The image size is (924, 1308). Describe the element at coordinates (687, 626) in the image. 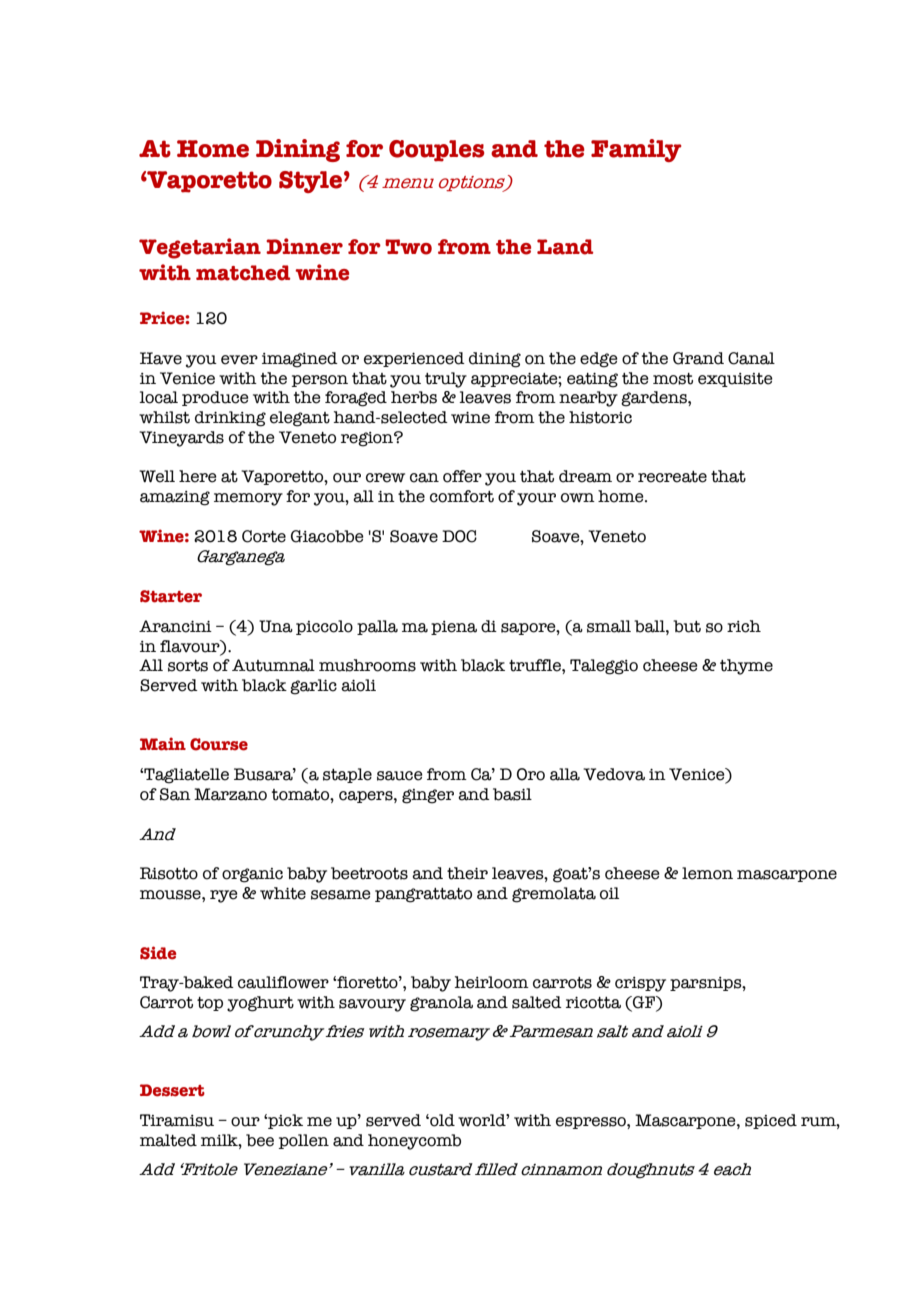

I see `but` at that location.
